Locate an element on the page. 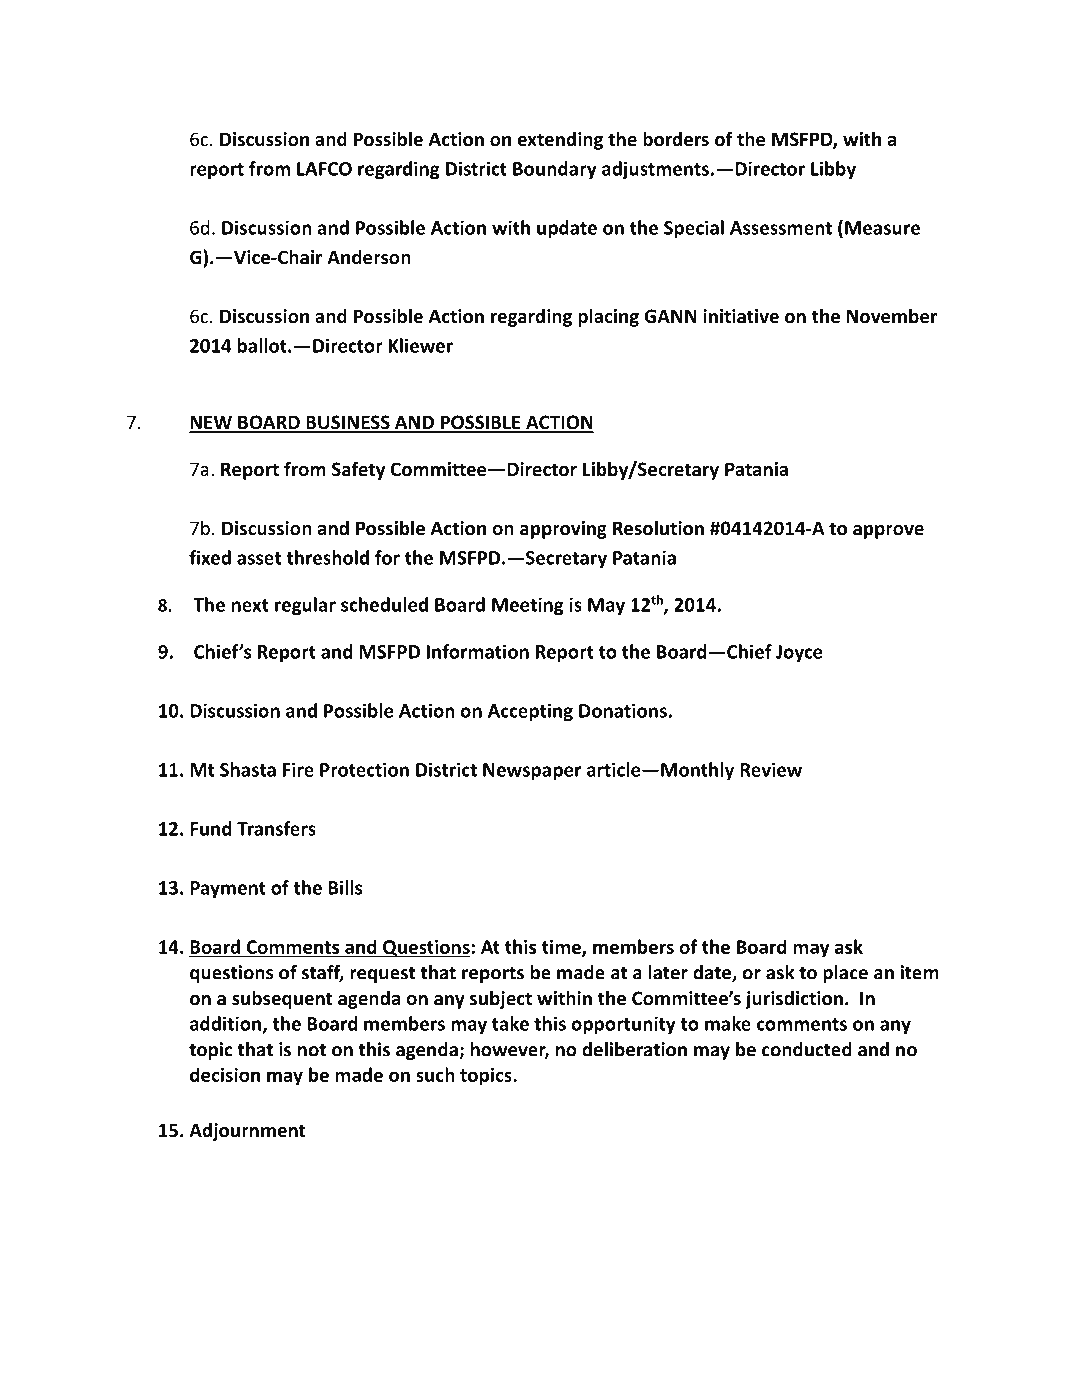 The height and width of the page is (1387, 1072). Measure is located at coordinates (882, 228).
